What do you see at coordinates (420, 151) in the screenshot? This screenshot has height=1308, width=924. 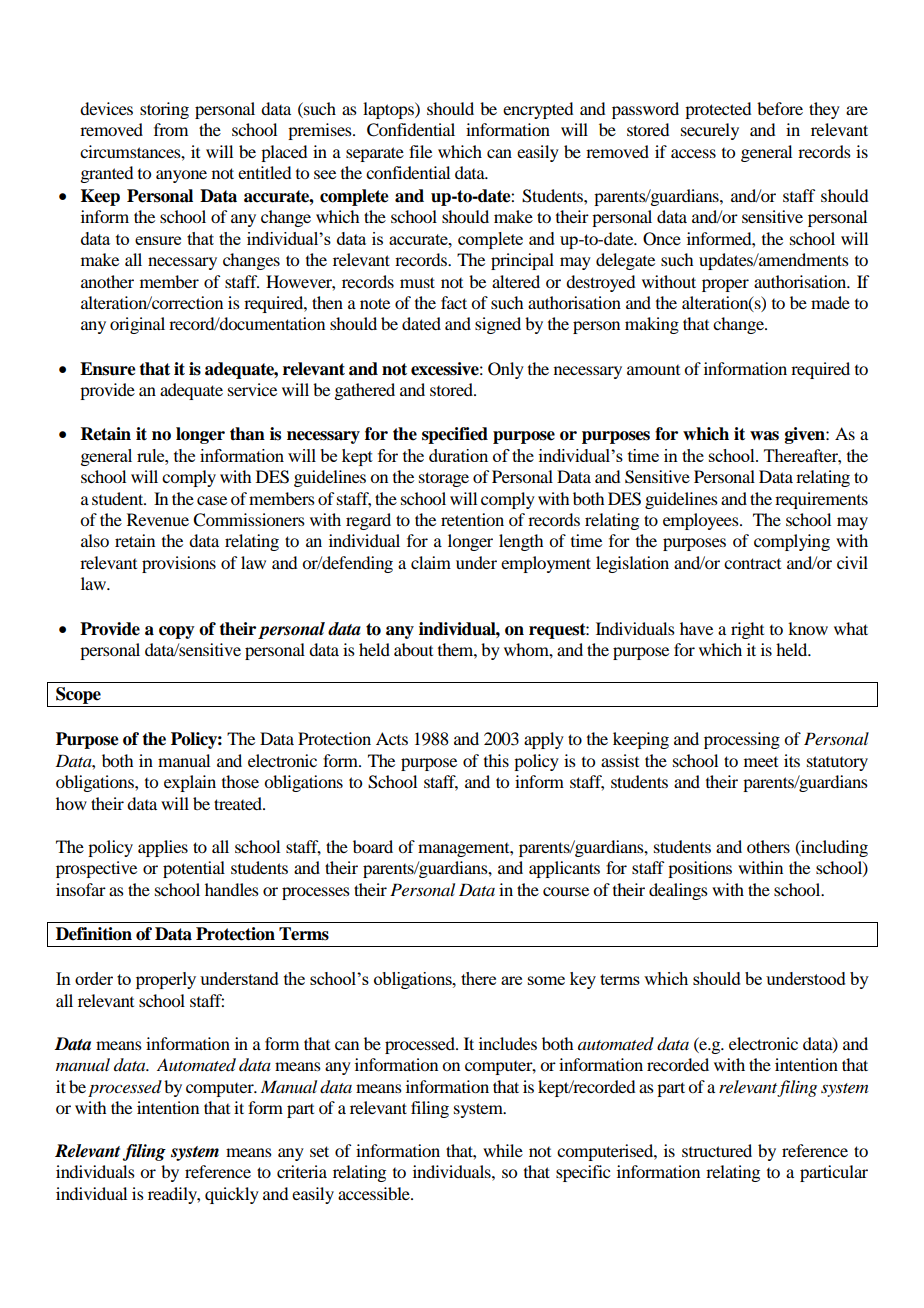 I see `file` at bounding box center [420, 151].
